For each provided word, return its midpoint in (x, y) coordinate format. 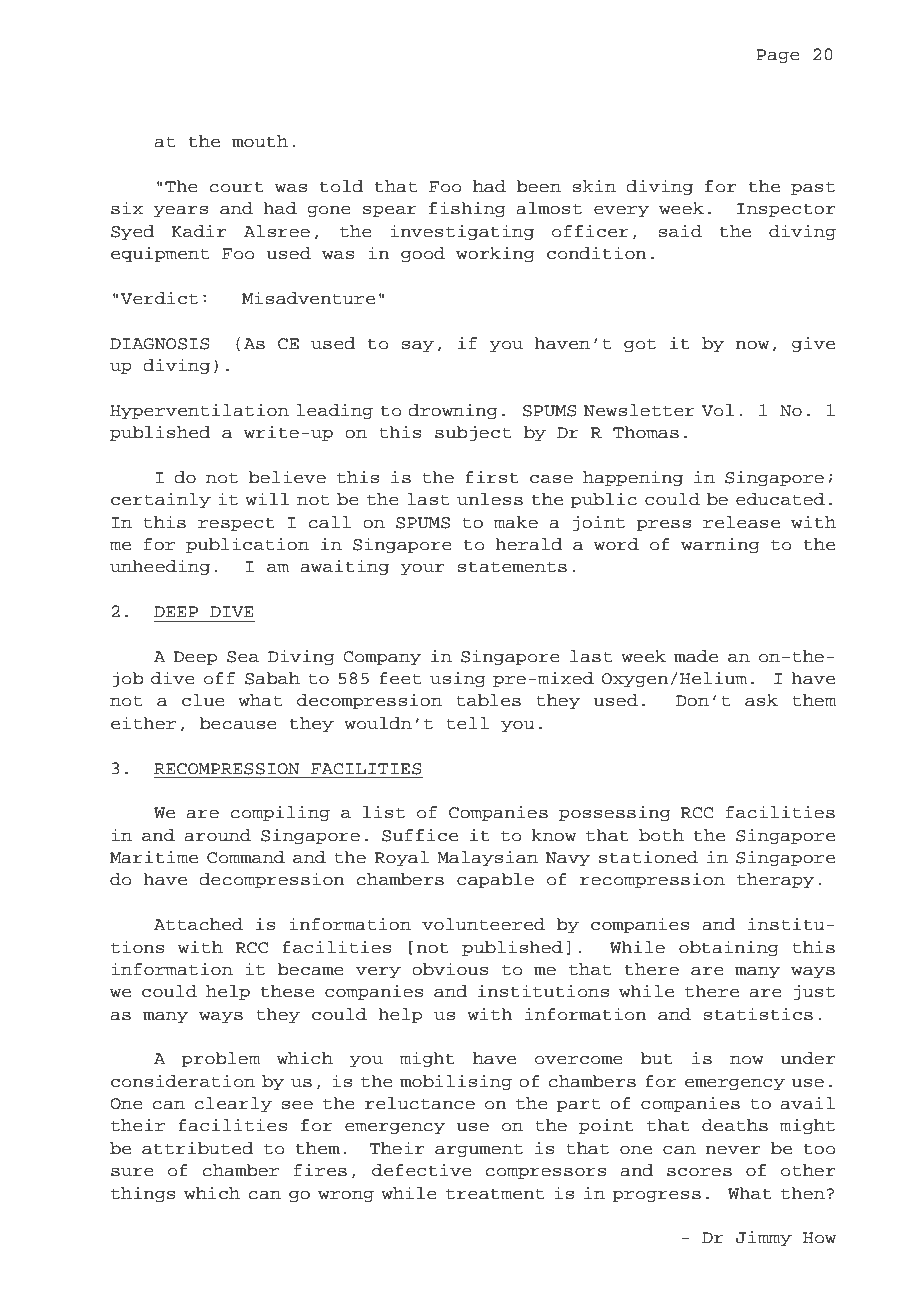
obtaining (729, 948)
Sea (243, 657)
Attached (198, 924)
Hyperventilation (199, 411)
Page (778, 56)
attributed (197, 1148)
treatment (495, 1194)
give (813, 344)
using (458, 679)
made (696, 656)
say (417, 346)
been (538, 186)
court (237, 187)
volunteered (483, 924)
